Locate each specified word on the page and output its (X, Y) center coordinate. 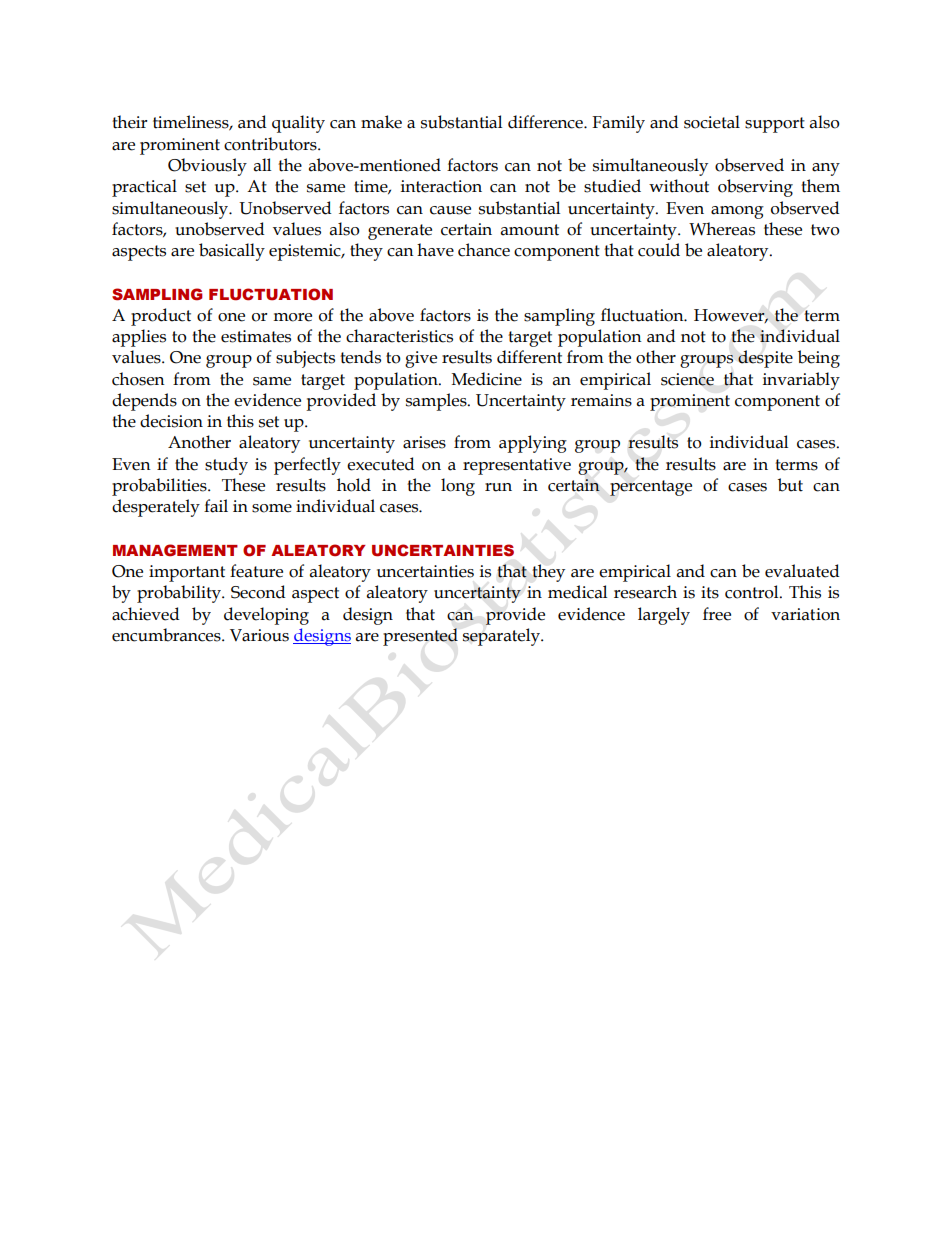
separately (502, 637)
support (775, 125)
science (687, 379)
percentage (651, 488)
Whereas (722, 229)
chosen (138, 379)
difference (546, 122)
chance (484, 250)
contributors (271, 144)
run (498, 487)
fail (216, 506)
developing (266, 616)
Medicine (487, 379)
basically (232, 252)
